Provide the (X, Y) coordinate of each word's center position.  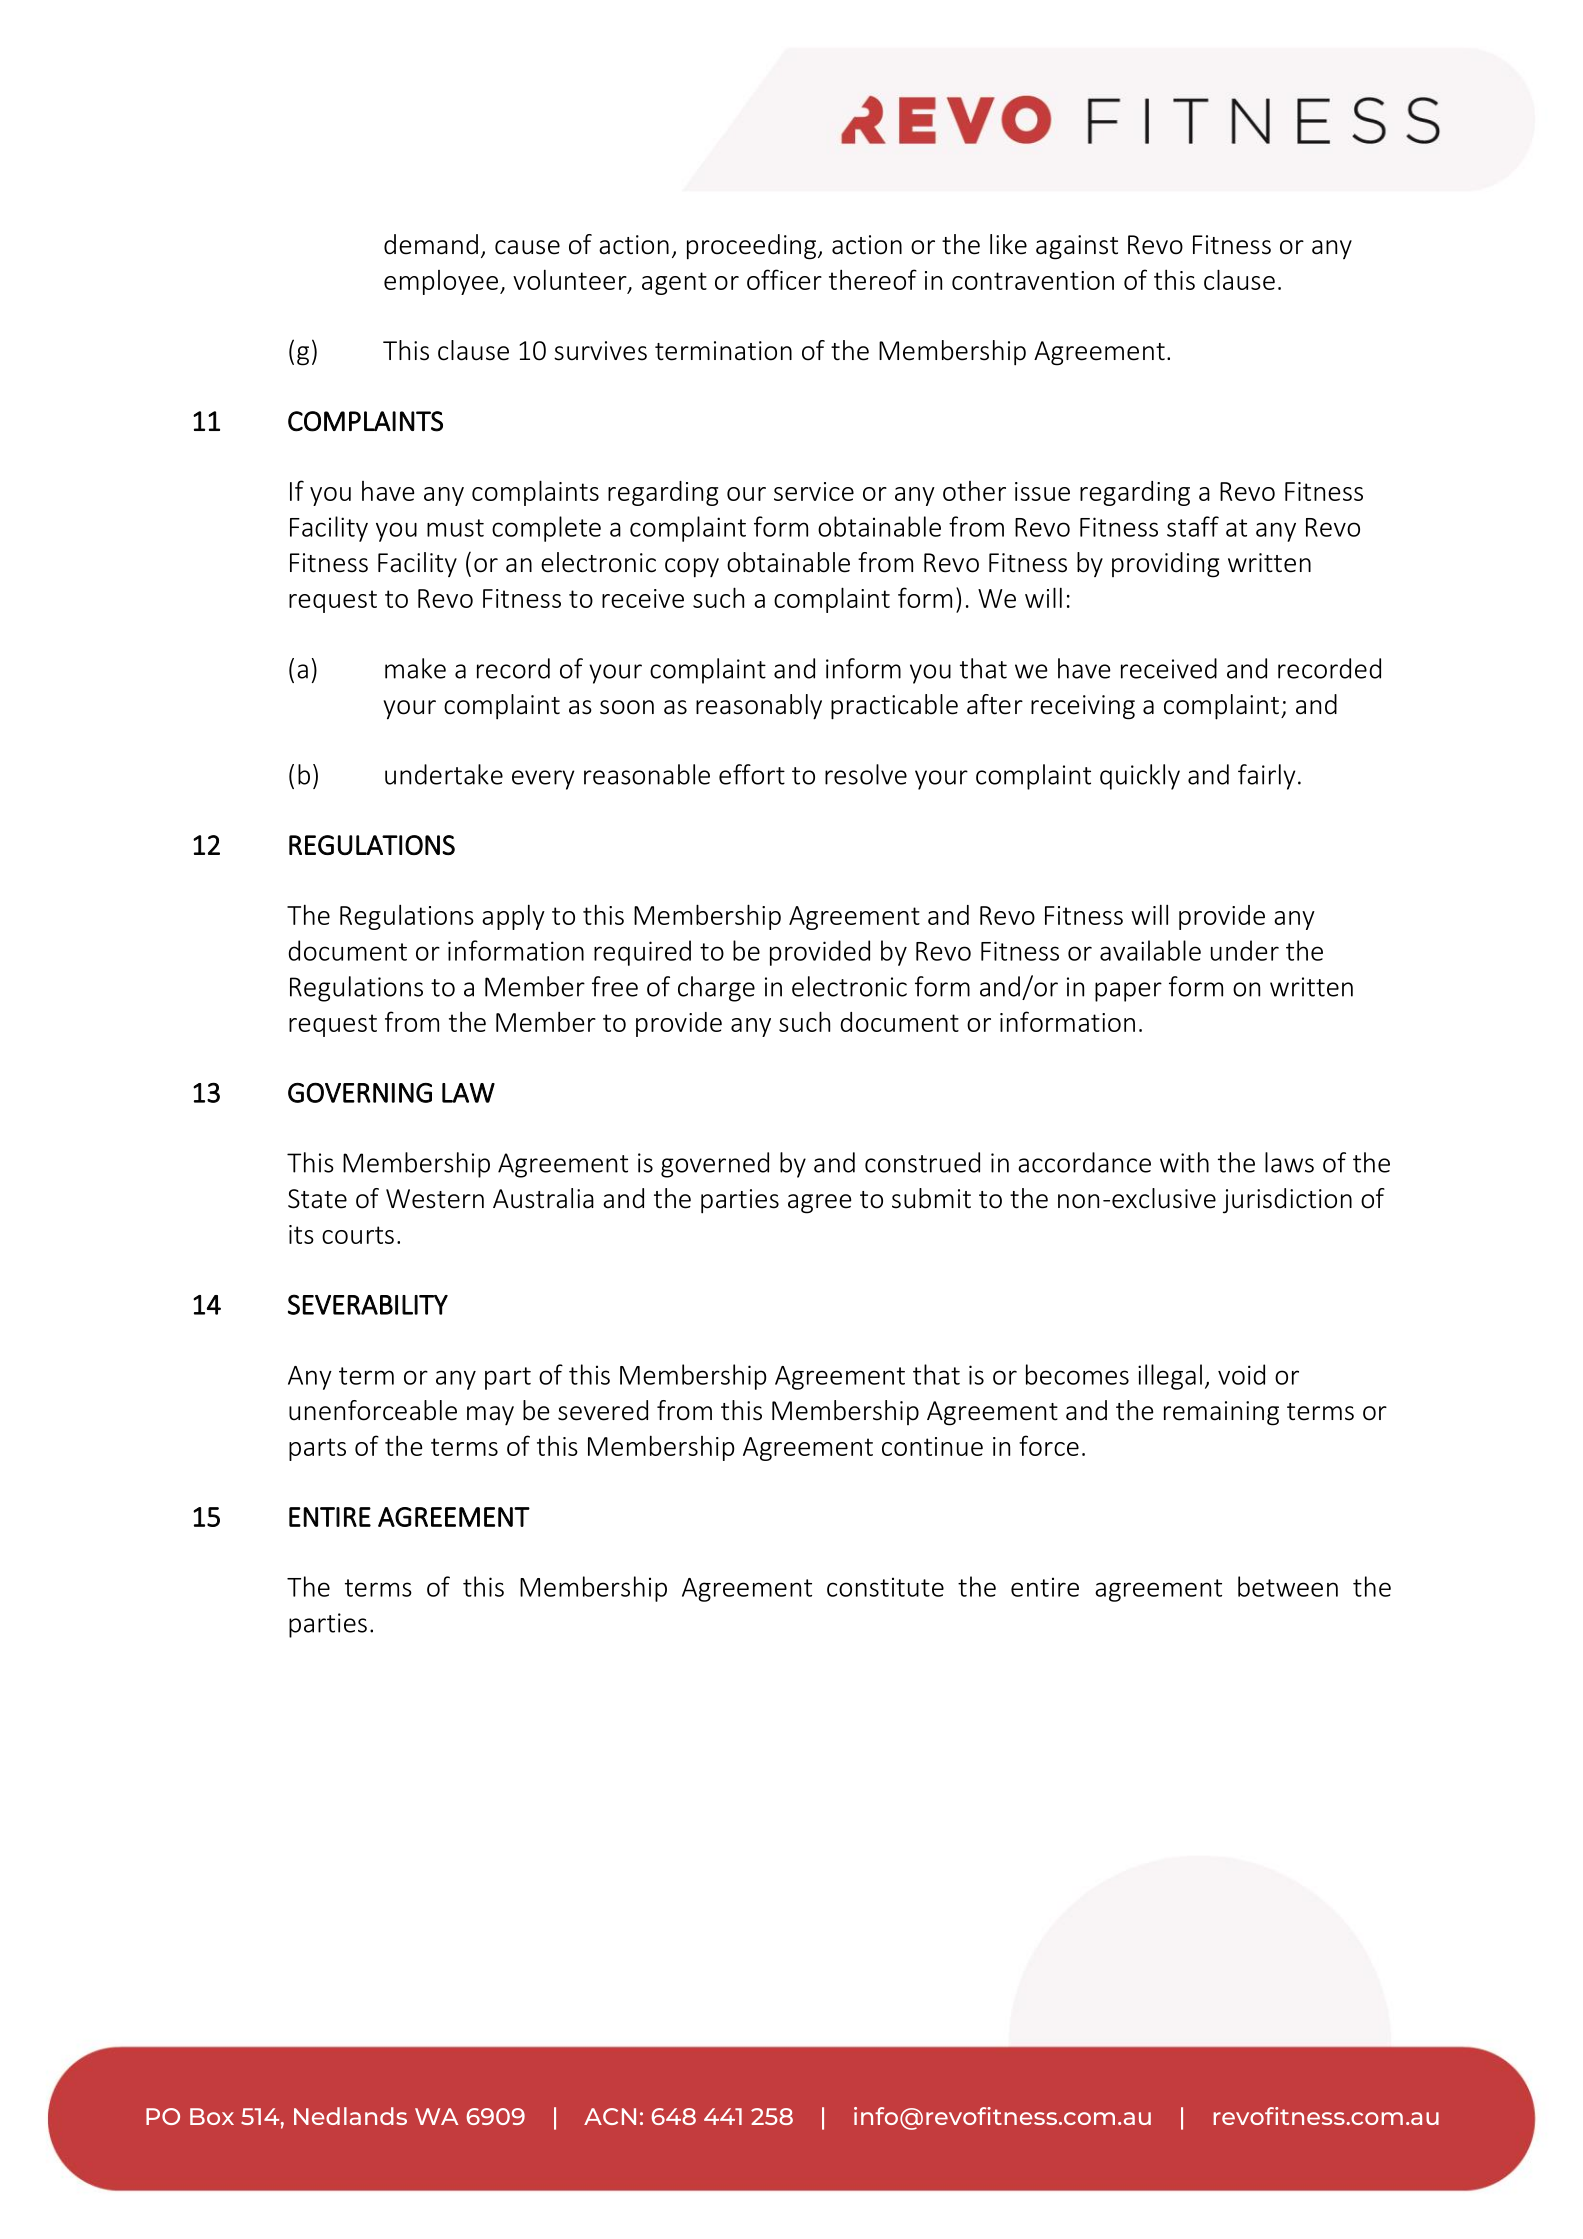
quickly (1140, 777)
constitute (885, 1587)
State (317, 1199)
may (490, 1415)
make (415, 668)
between (1288, 1586)
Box (212, 2116)
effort (752, 774)
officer (784, 279)
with (1184, 1162)
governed (715, 1165)
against (1077, 247)
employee (441, 282)
